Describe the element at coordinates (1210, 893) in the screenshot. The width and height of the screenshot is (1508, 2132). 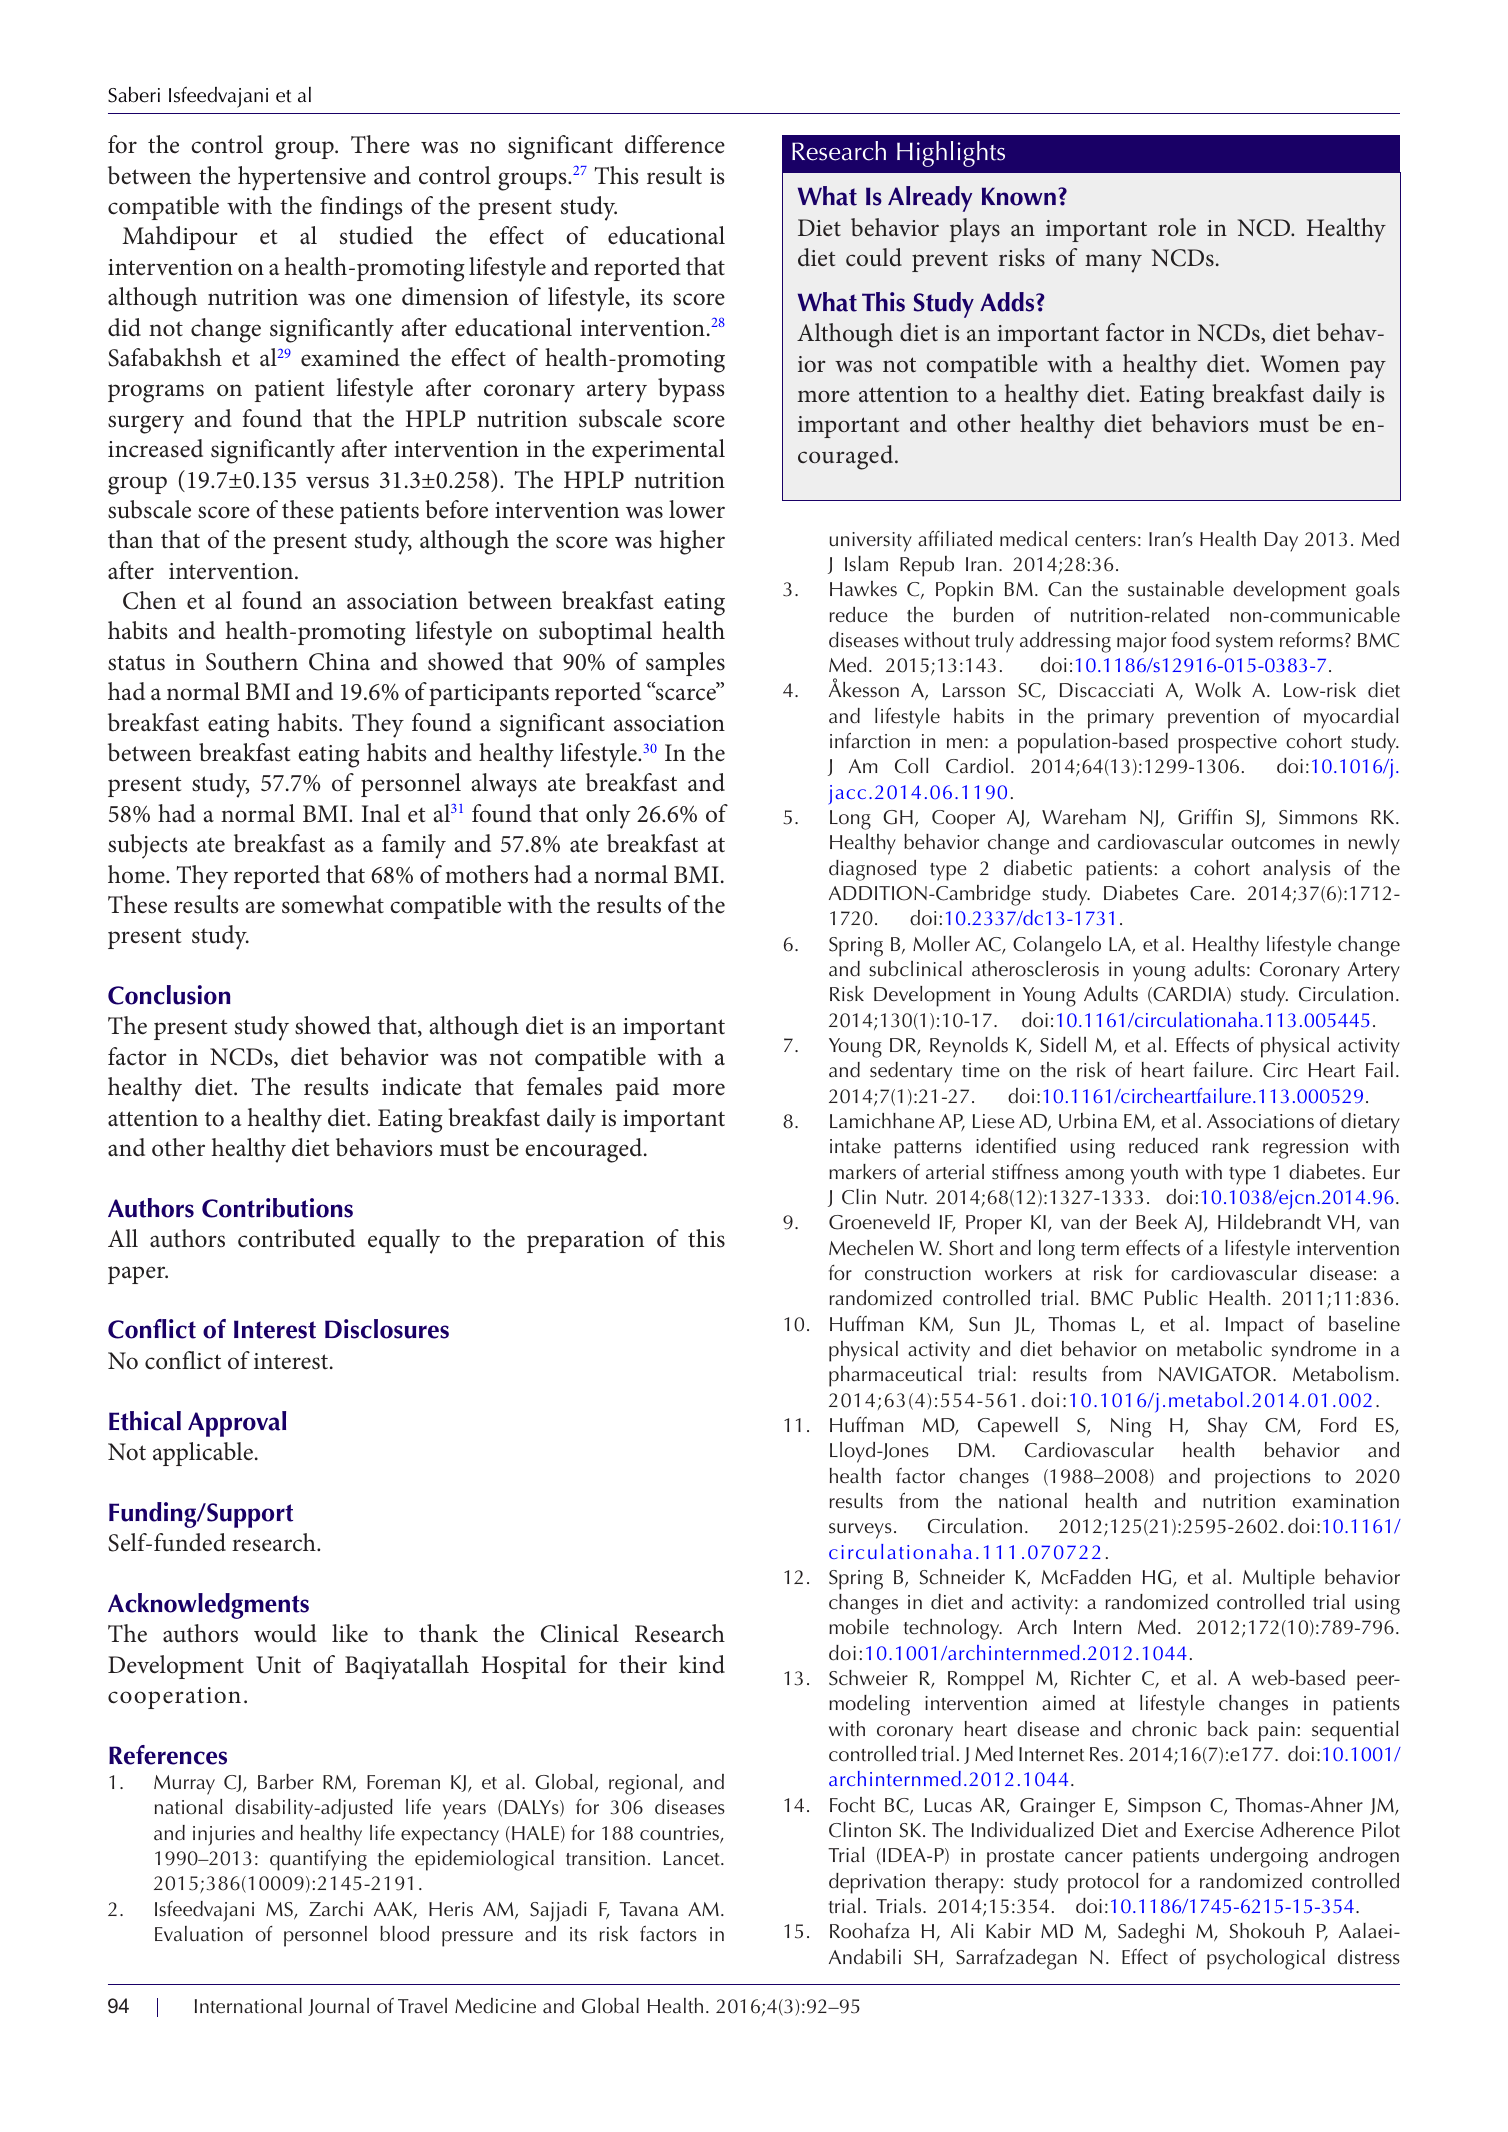
I see `Care` at that location.
